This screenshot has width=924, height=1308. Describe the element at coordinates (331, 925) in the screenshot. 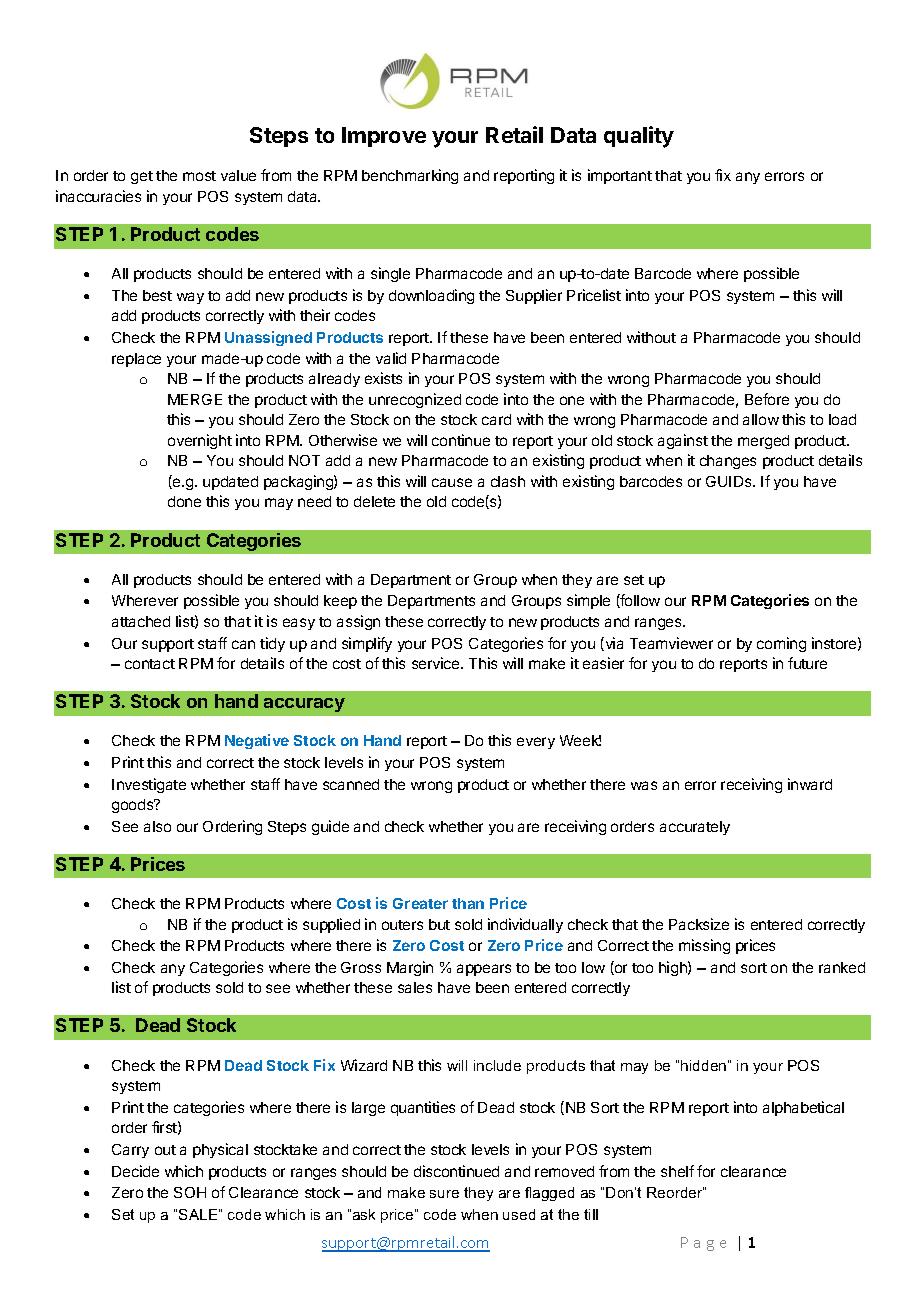

I see `supplied` at that location.
